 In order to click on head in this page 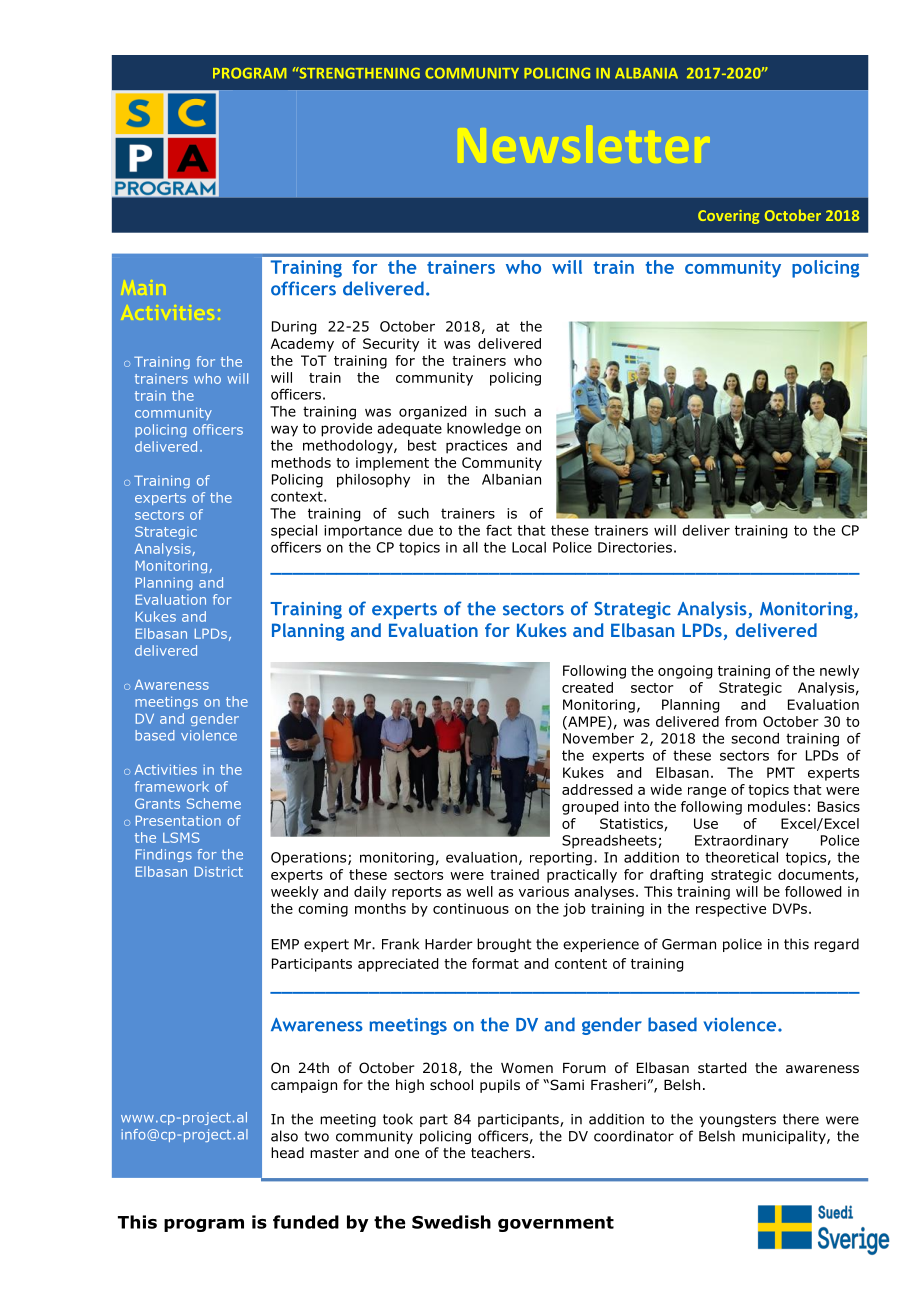, I will do `click(287, 1152)`.
